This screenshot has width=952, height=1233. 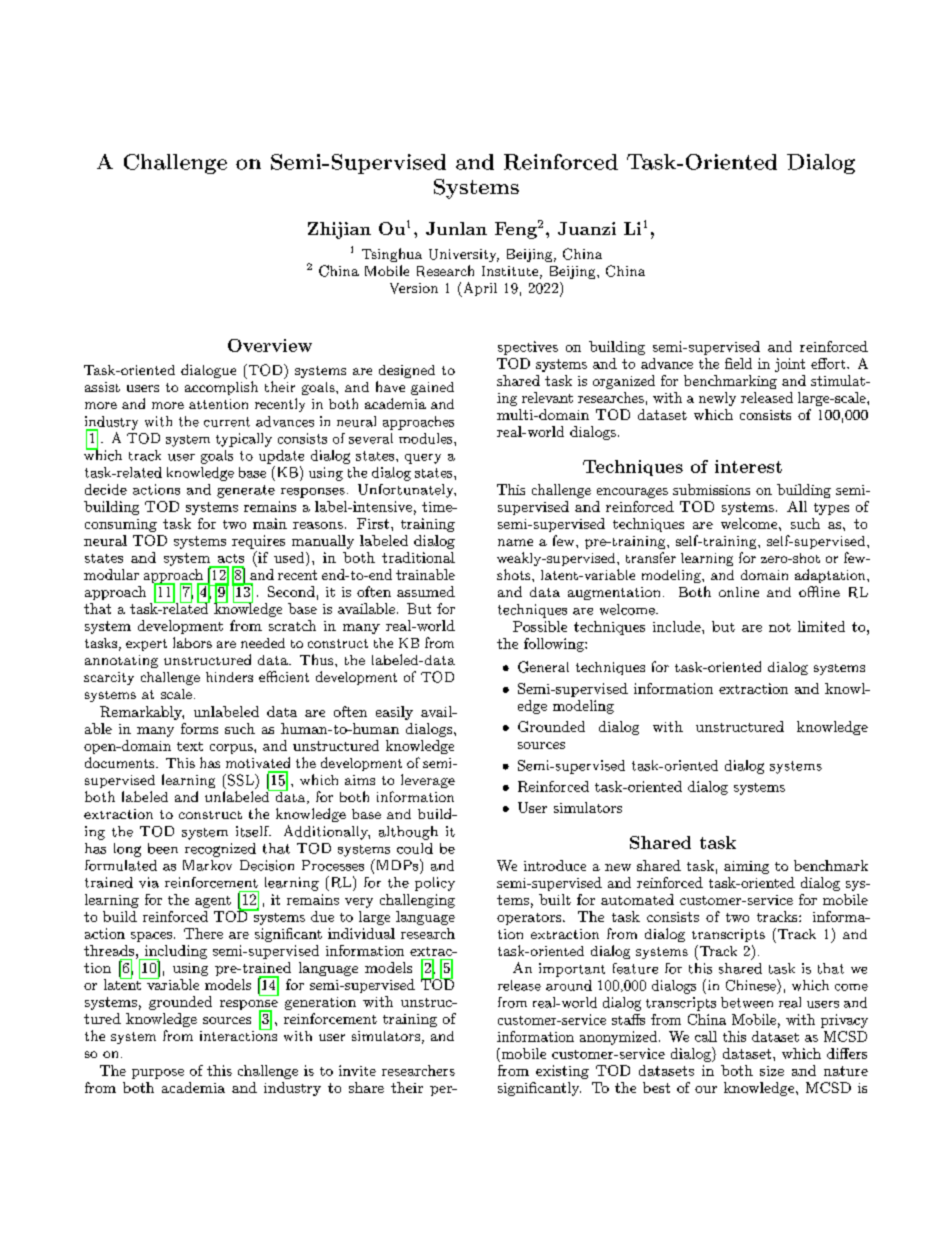 What do you see at coordinates (821, 626) in the screenshot?
I see `limited` at bounding box center [821, 626].
